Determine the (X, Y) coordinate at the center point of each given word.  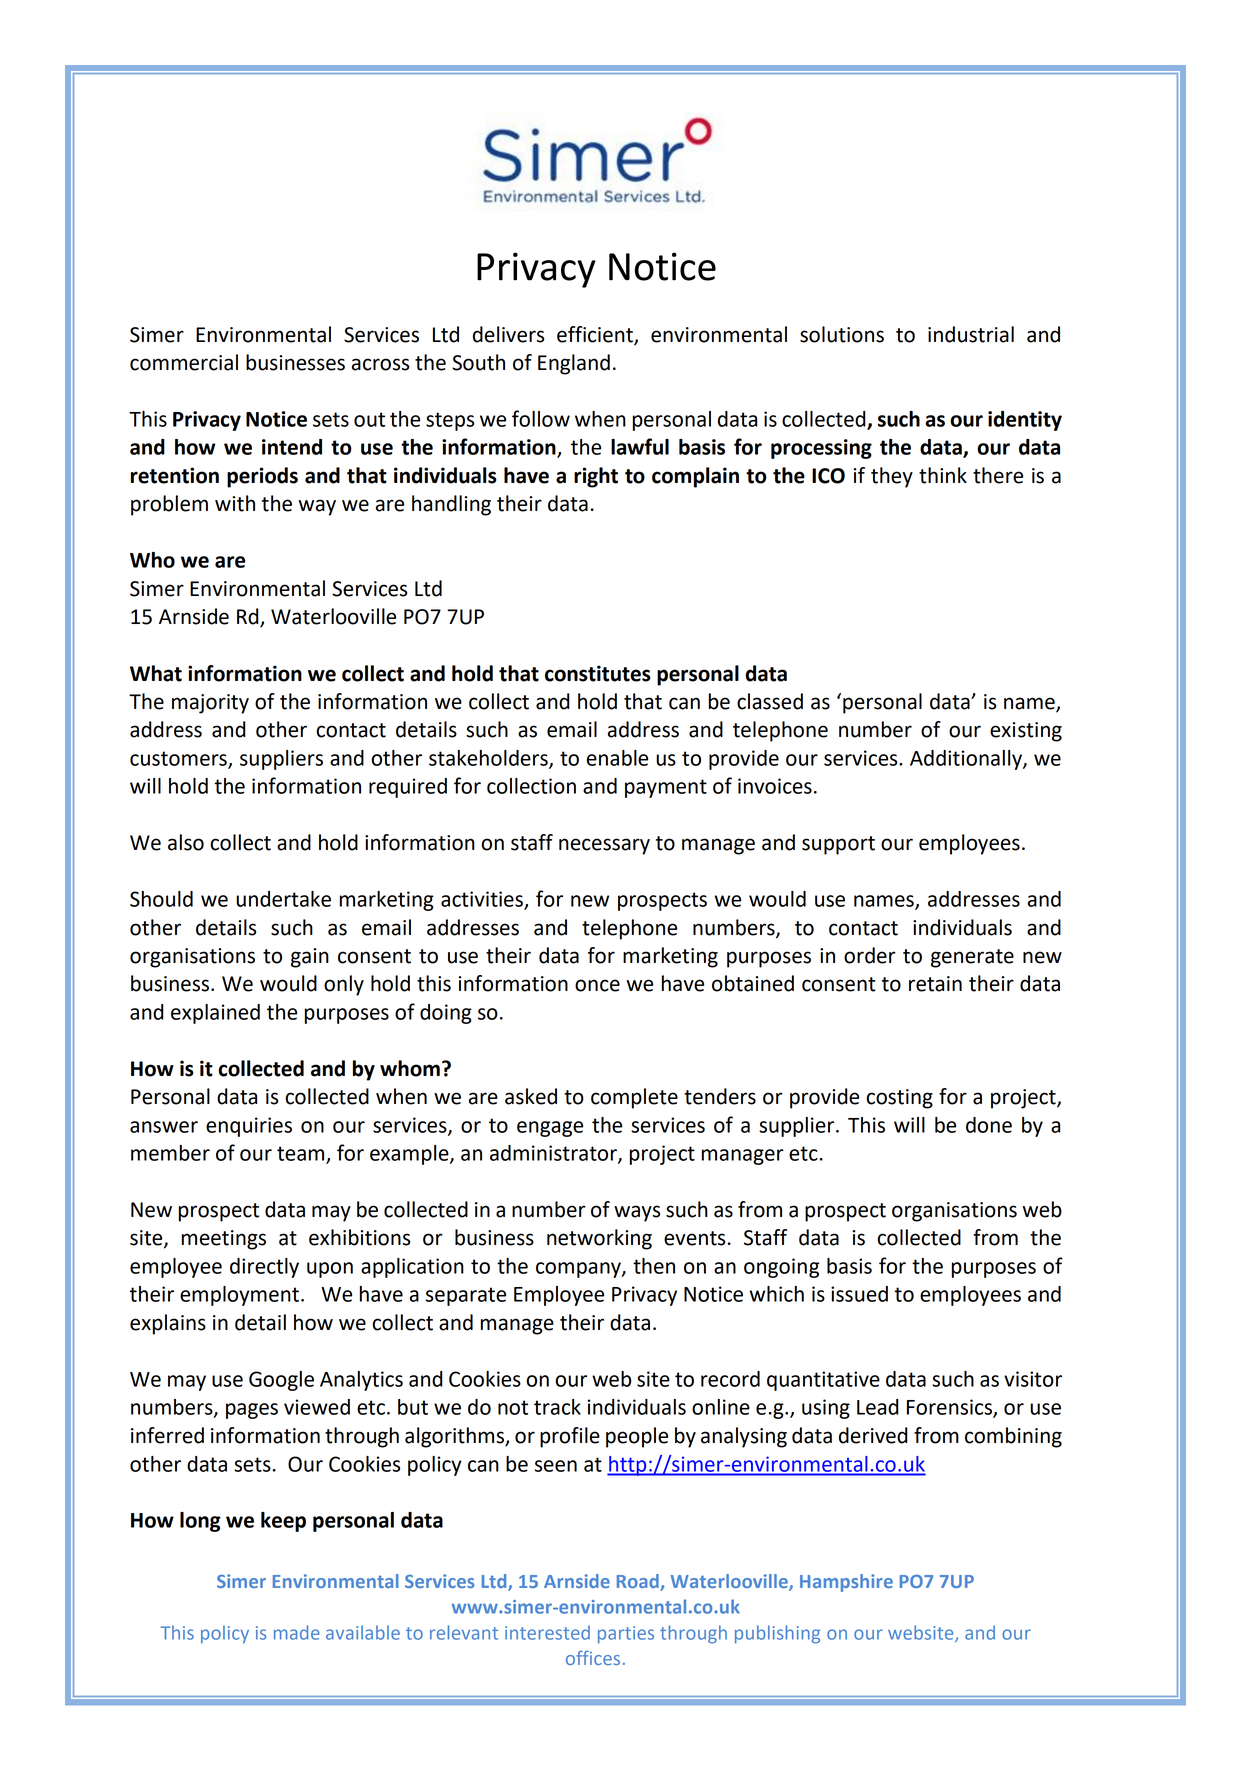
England (574, 364)
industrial (971, 334)
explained (215, 1014)
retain (935, 984)
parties (626, 1635)
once (597, 985)
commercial (184, 362)
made (297, 1632)
